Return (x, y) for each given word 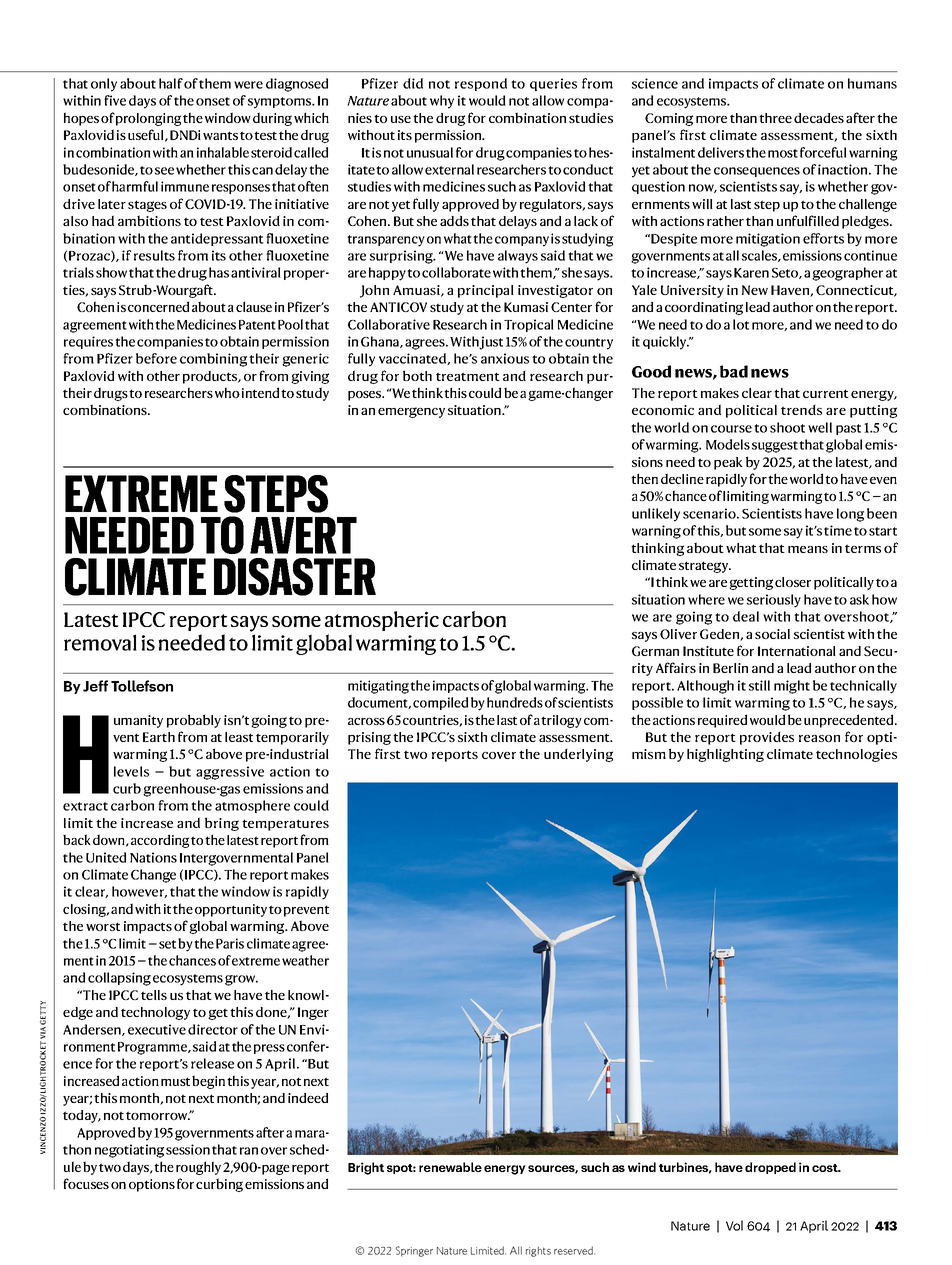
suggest (775, 447)
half (171, 83)
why (442, 102)
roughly (198, 1168)
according (160, 841)
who (227, 392)
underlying (578, 755)
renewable (450, 1167)
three (775, 118)
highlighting (725, 755)
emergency (411, 412)
